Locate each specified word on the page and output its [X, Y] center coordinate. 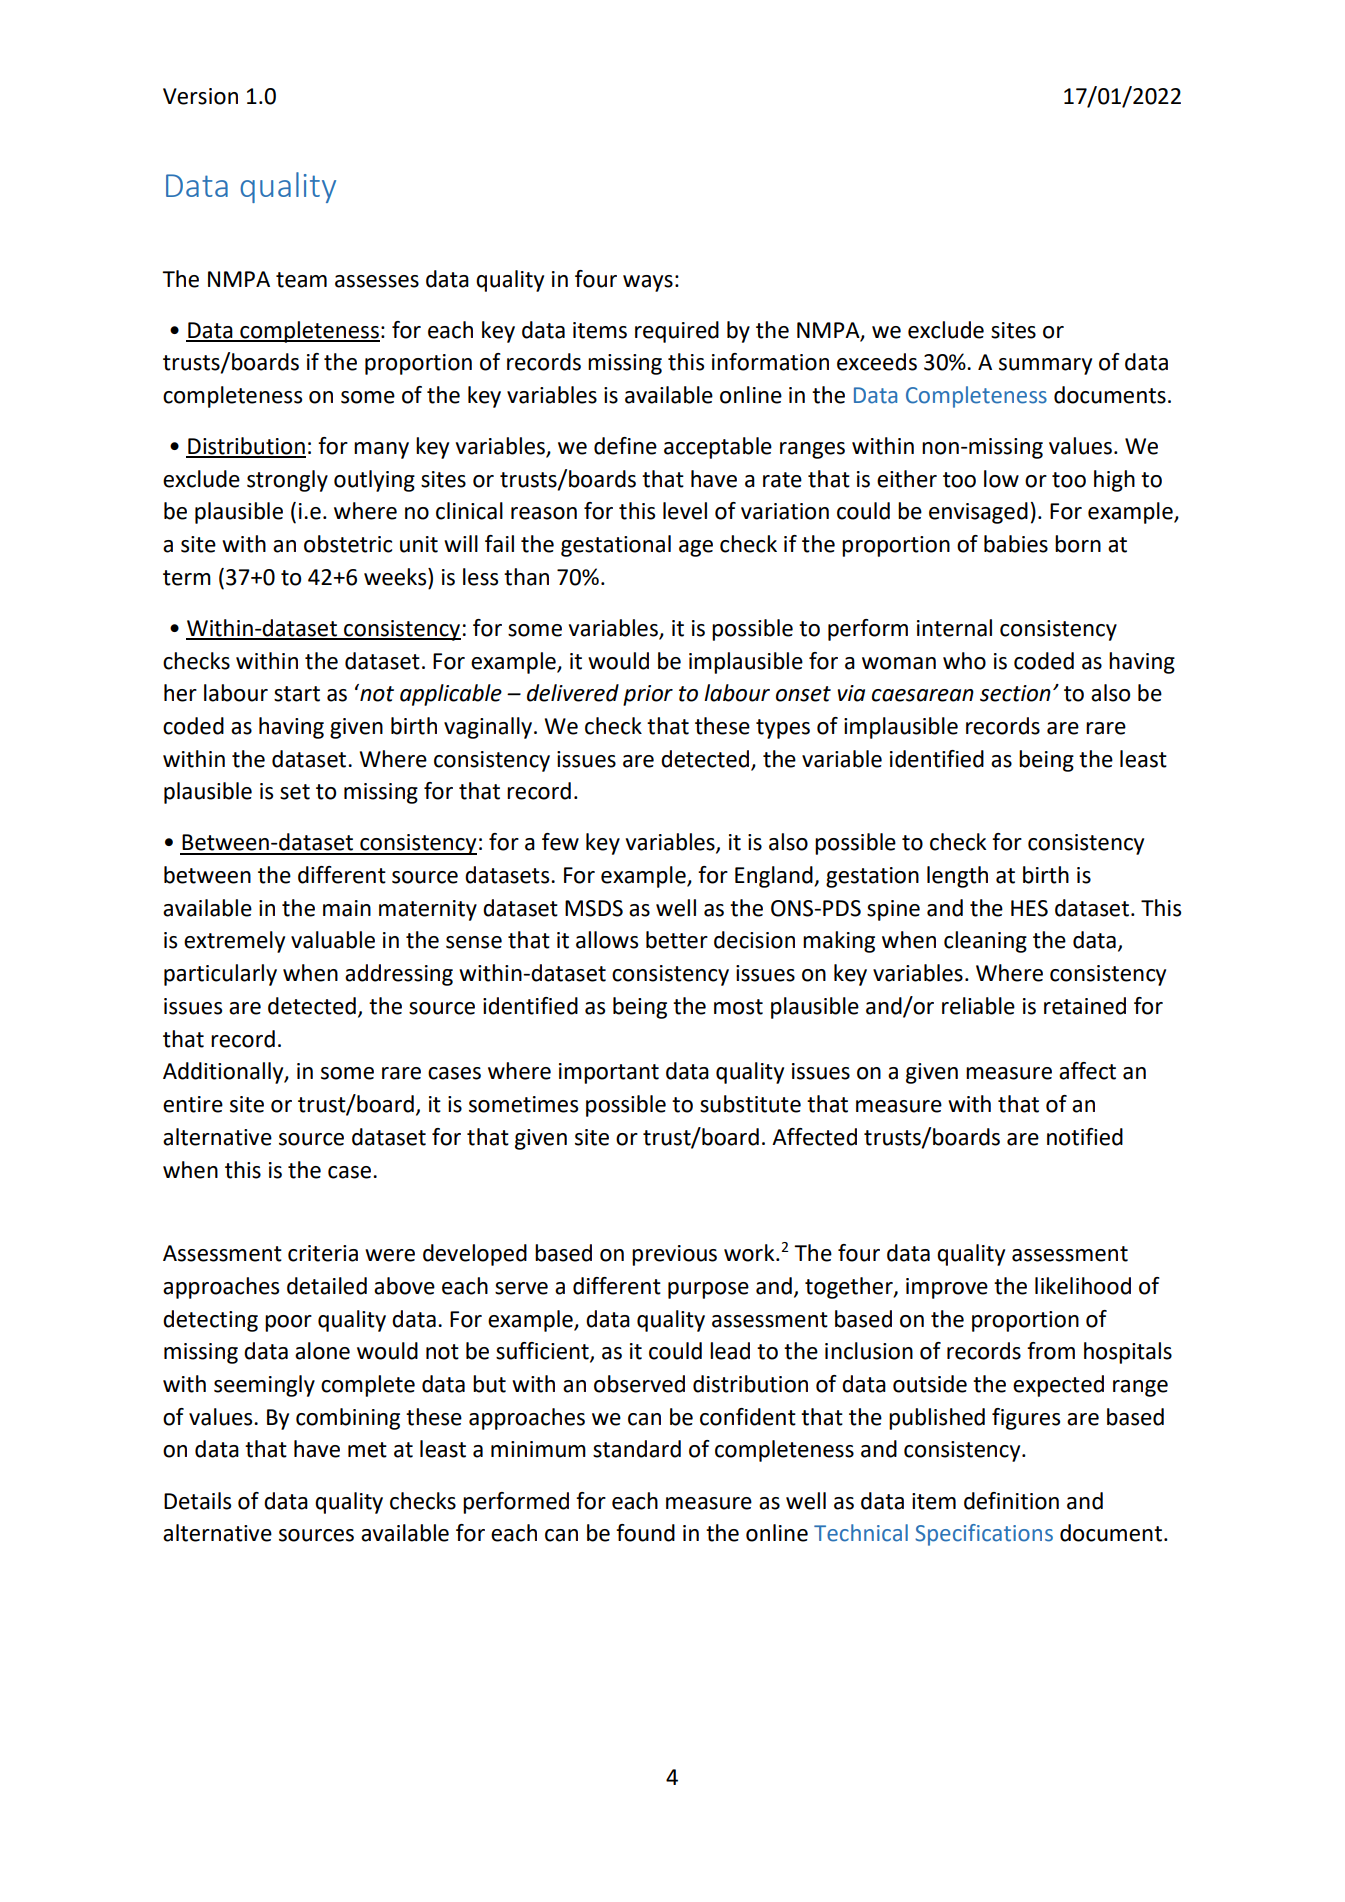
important [609, 1073]
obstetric [348, 544]
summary [1045, 366]
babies [1016, 544]
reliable [978, 1006]
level [685, 511]
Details [197, 1501]
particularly [220, 975]
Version [200, 96]
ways [648, 283]
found [645, 1533]
